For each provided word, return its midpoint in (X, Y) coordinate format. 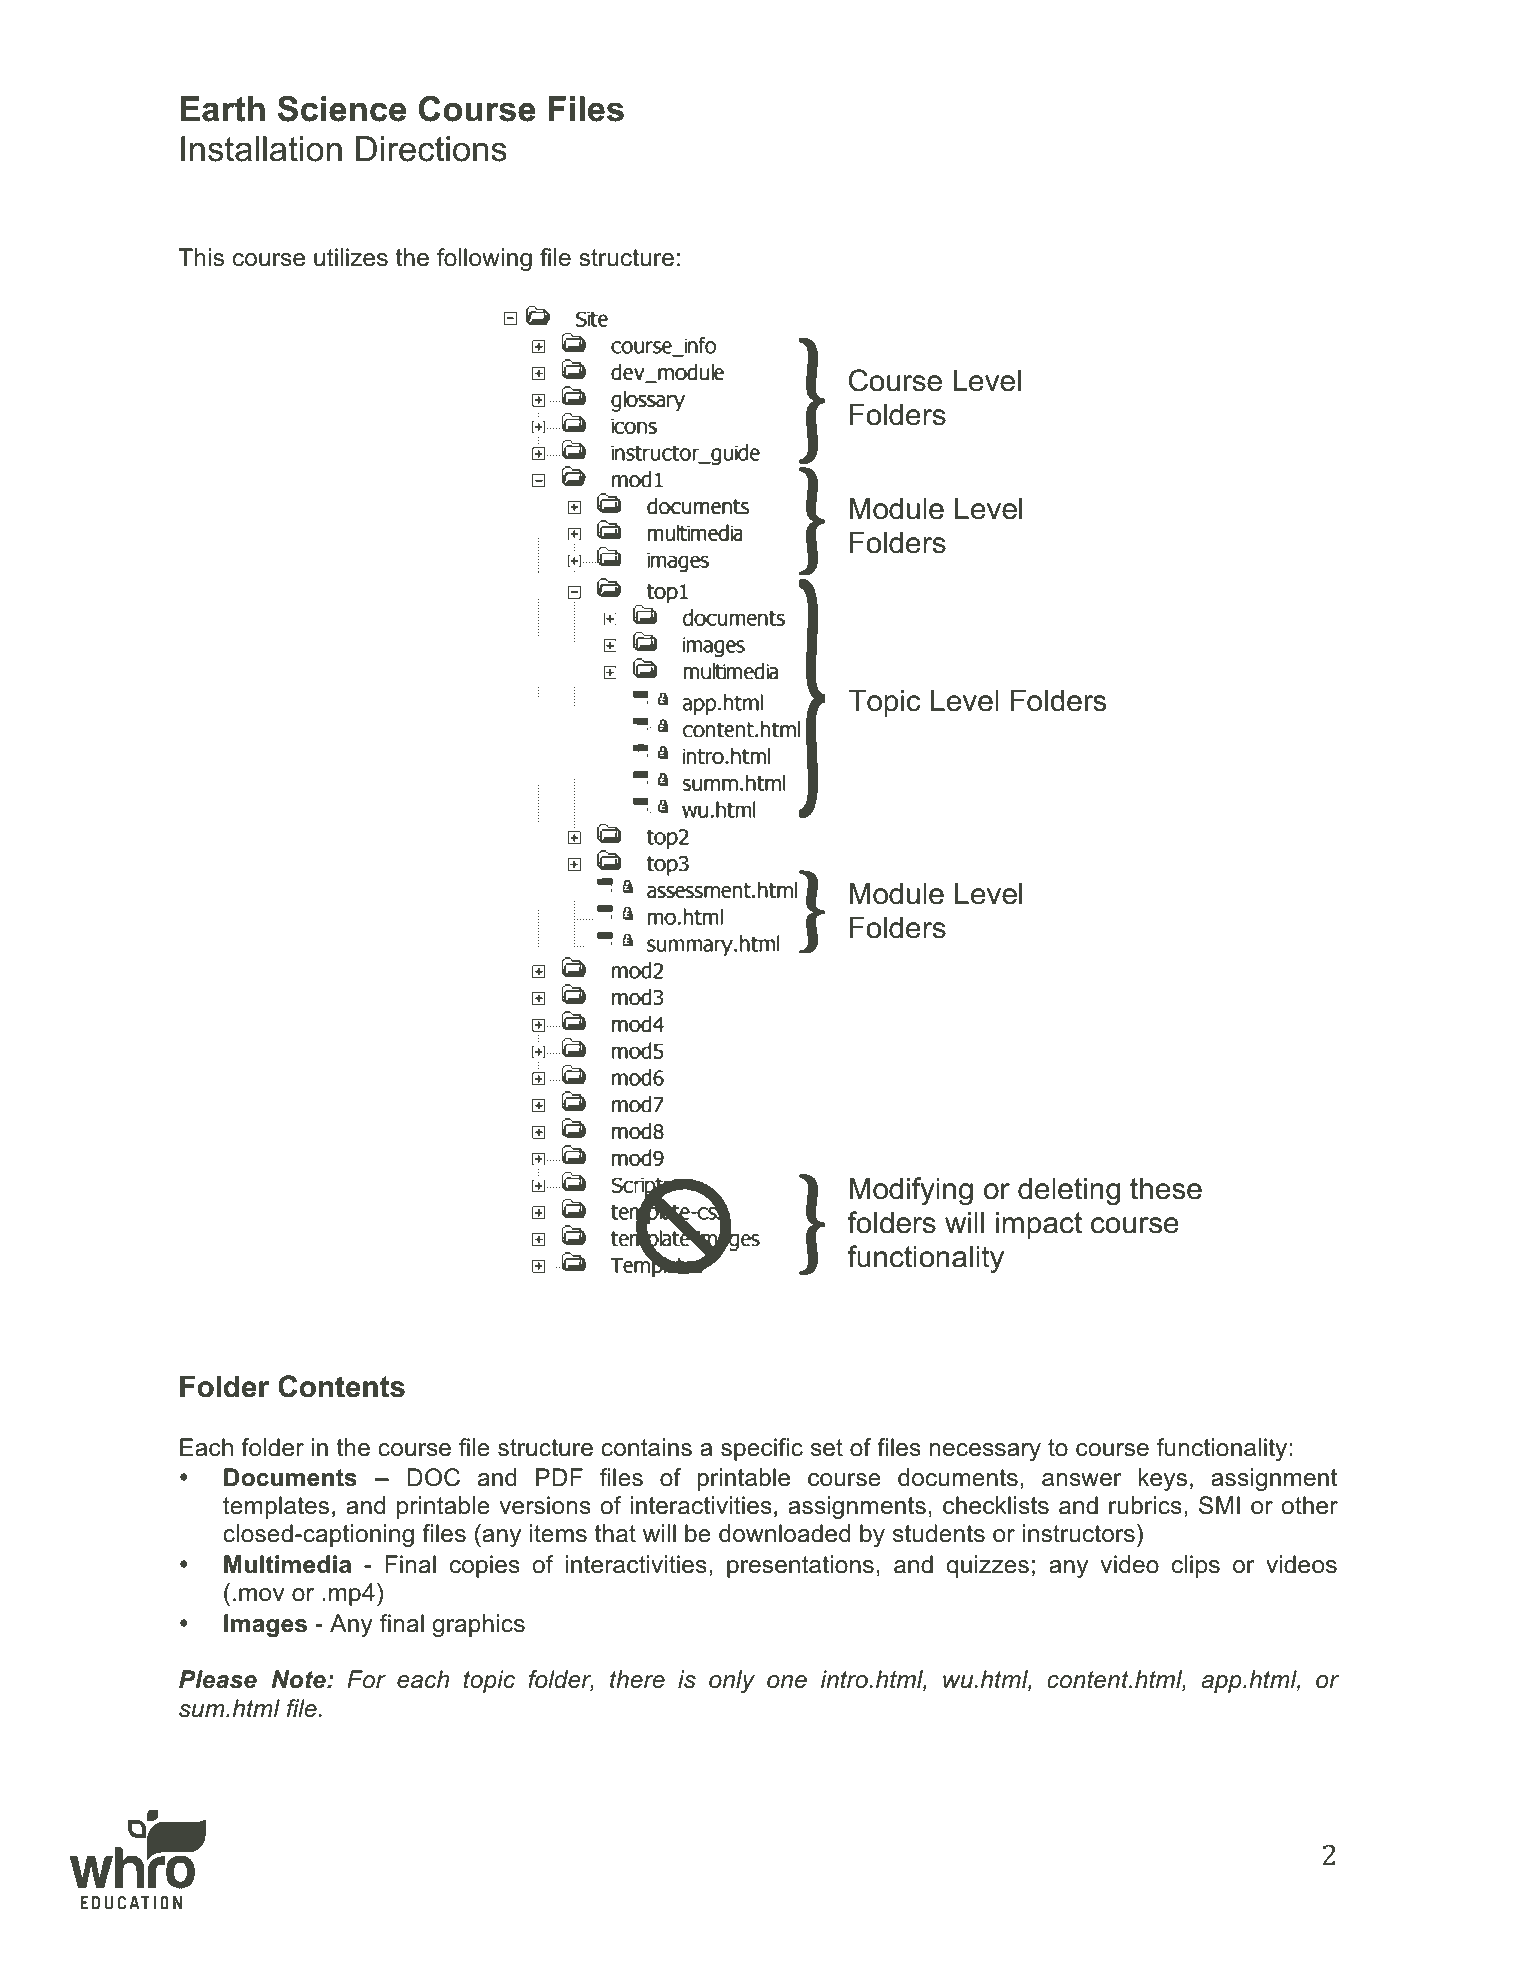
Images (265, 1625)
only (732, 1681)
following (484, 259)
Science (342, 109)
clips (1196, 1566)
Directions (431, 149)
